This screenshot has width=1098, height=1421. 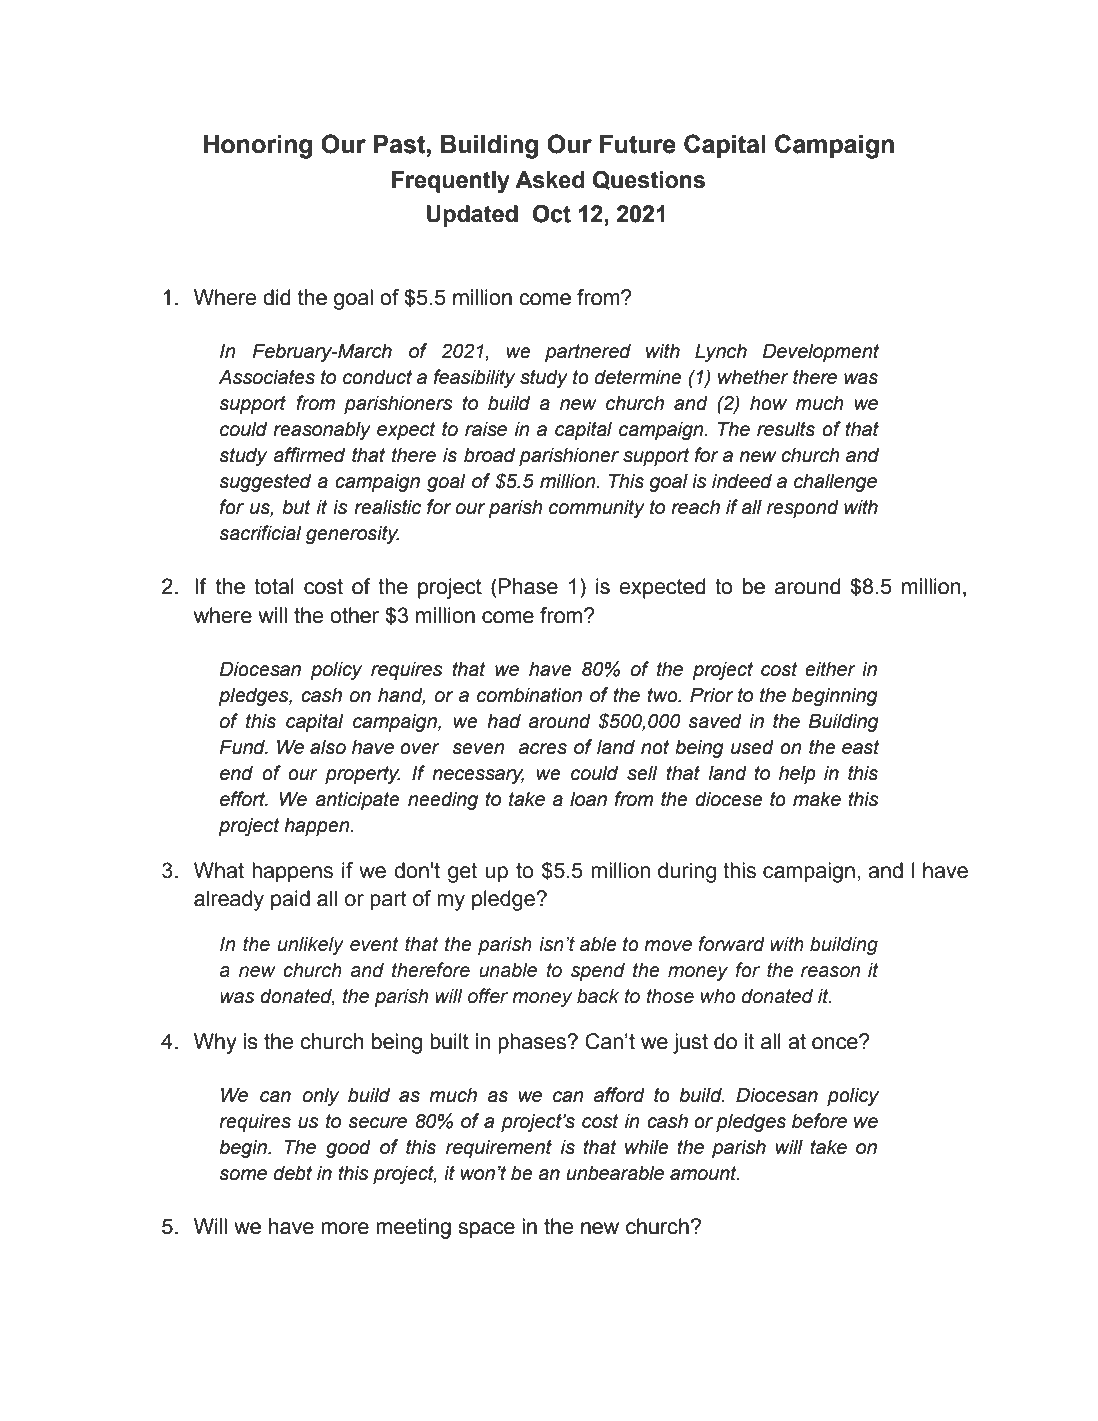 I want to click on Honoring, so click(x=258, y=147).
